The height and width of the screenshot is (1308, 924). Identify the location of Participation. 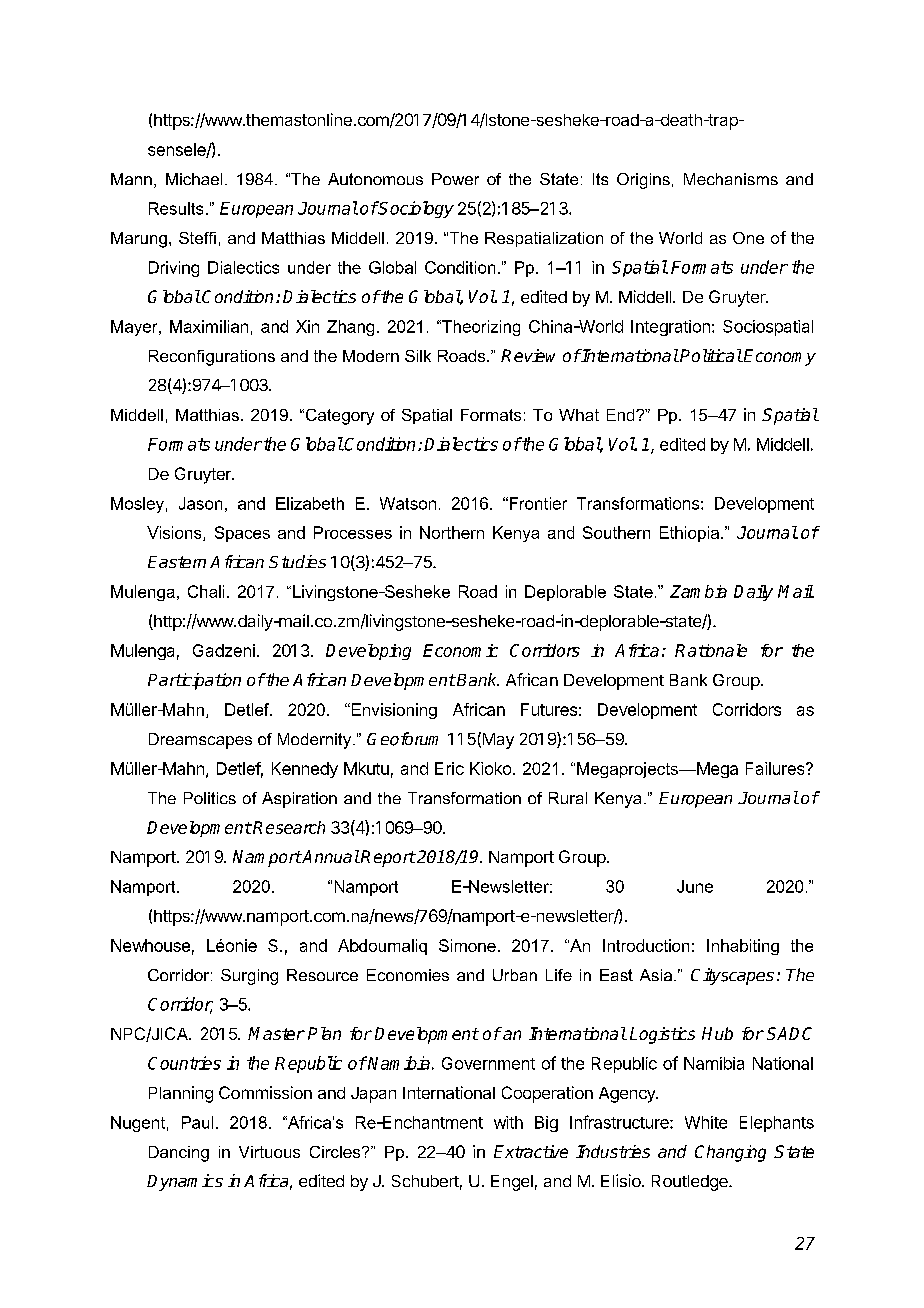
(194, 681).
